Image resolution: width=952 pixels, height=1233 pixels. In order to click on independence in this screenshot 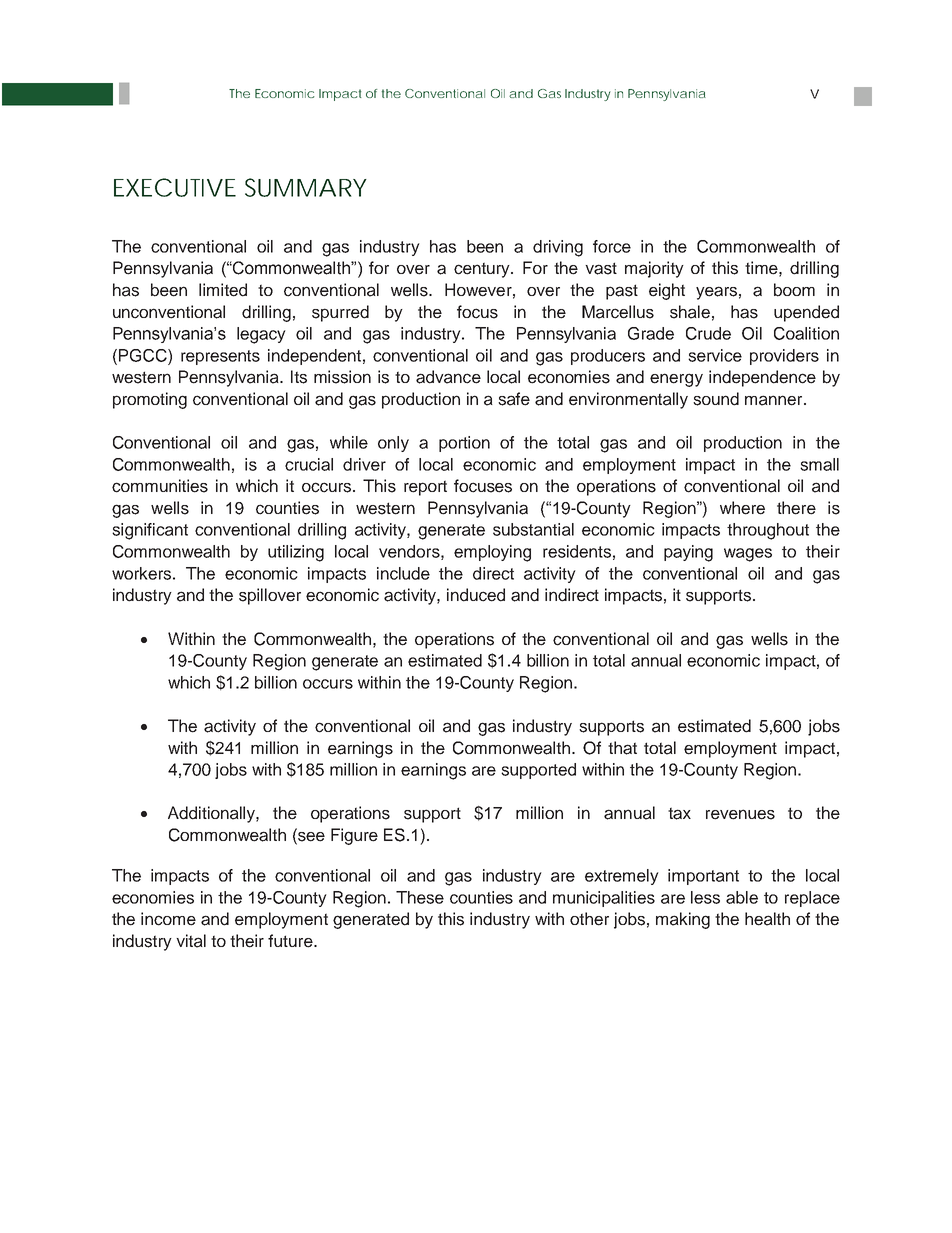, I will do `click(762, 378)`.
